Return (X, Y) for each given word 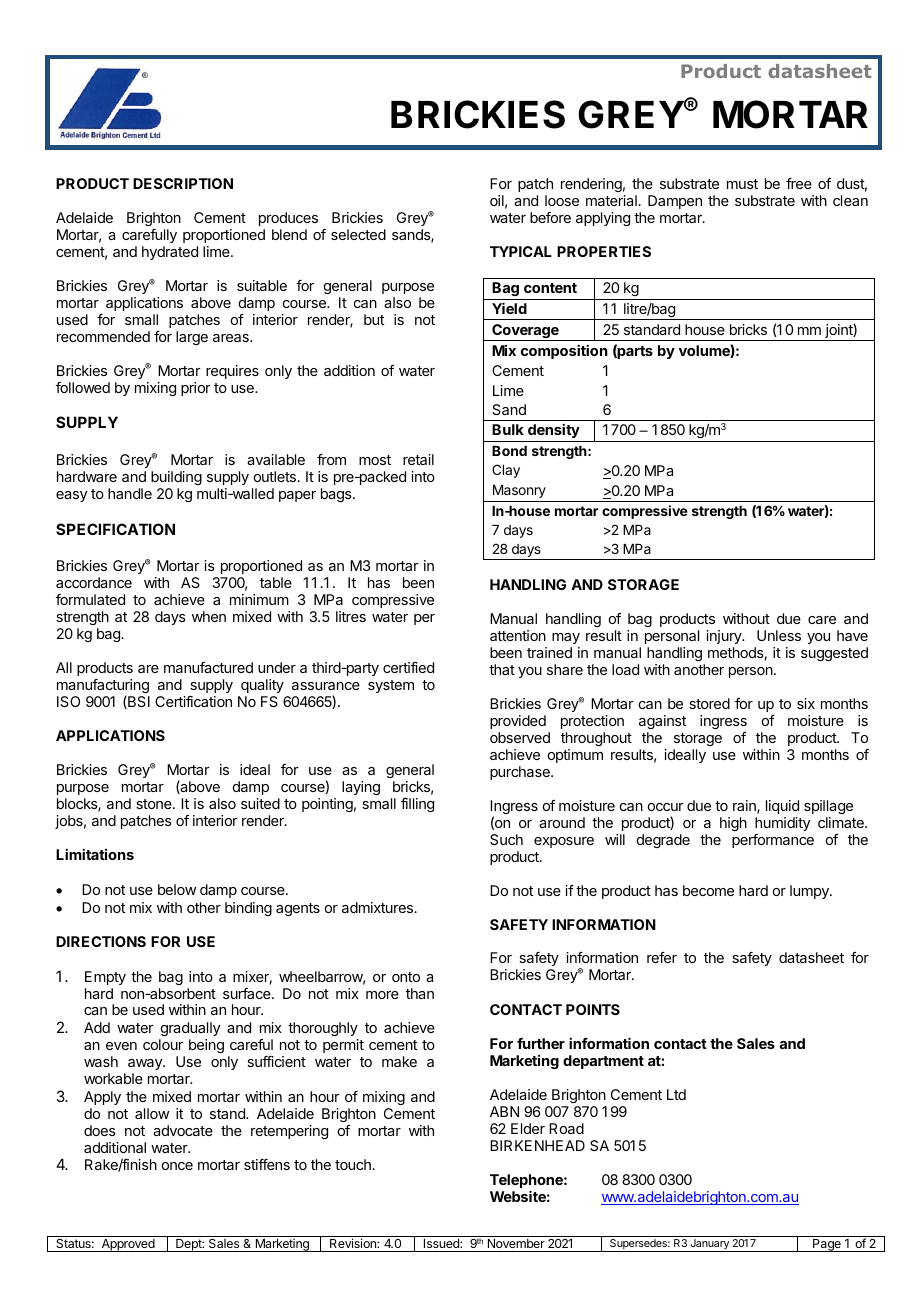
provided (518, 722)
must (742, 184)
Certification (193, 701)
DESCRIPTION (183, 183)
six (806, 703)
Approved (128, 1245)
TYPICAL (521, 251)
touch (353, 1164)
